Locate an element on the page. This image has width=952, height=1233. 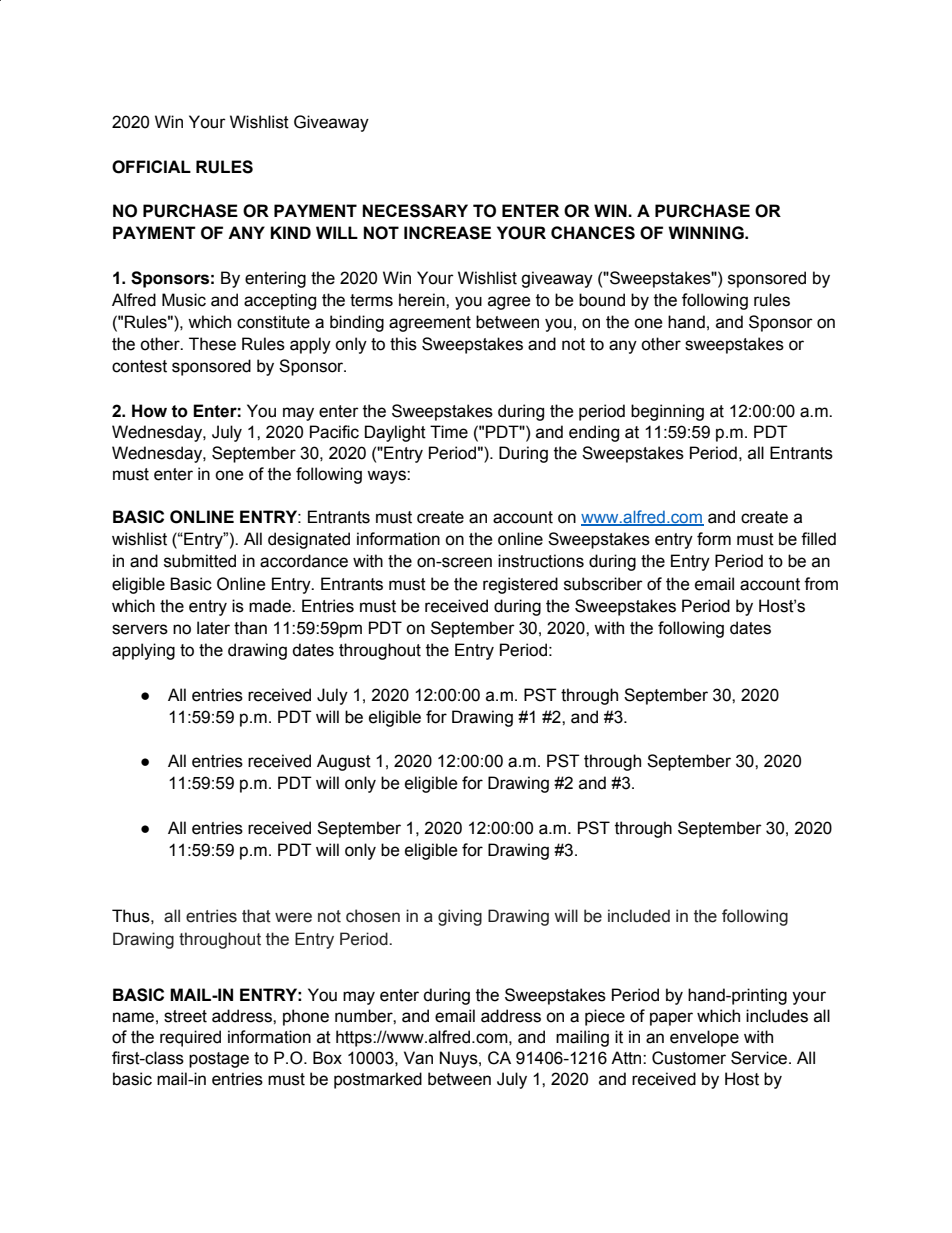
registered is located at coordinates (520, 585).
